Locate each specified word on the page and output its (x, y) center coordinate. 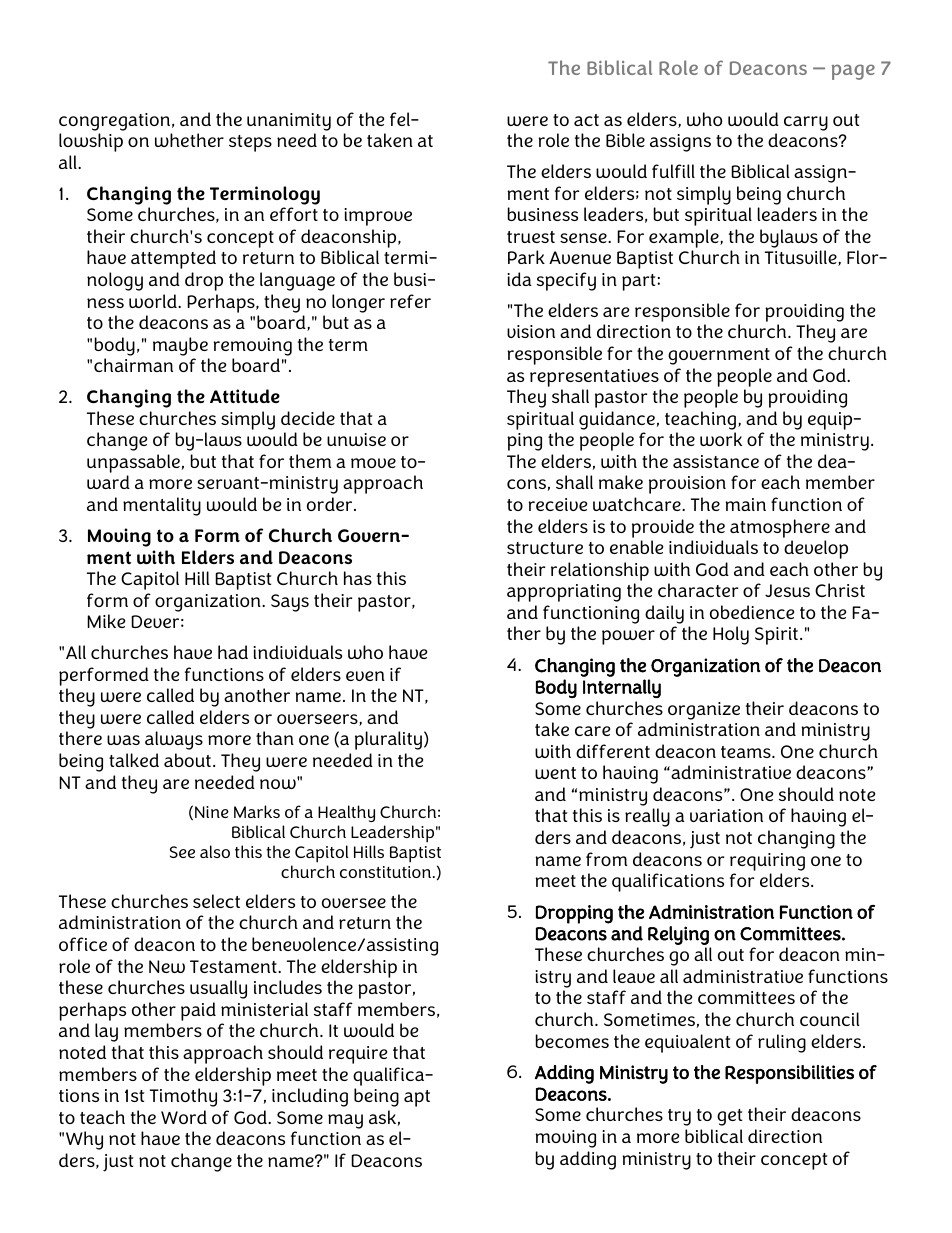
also (215, 851)
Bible (625, 140)
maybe (180, 346)
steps (250, 143)
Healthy (346, 815)
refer (410, 301)
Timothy (183, 1097)
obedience (752, 612)
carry (806, 123)
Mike (106, 621)
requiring (767, 862)
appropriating (564, 593)
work (721, 439)
